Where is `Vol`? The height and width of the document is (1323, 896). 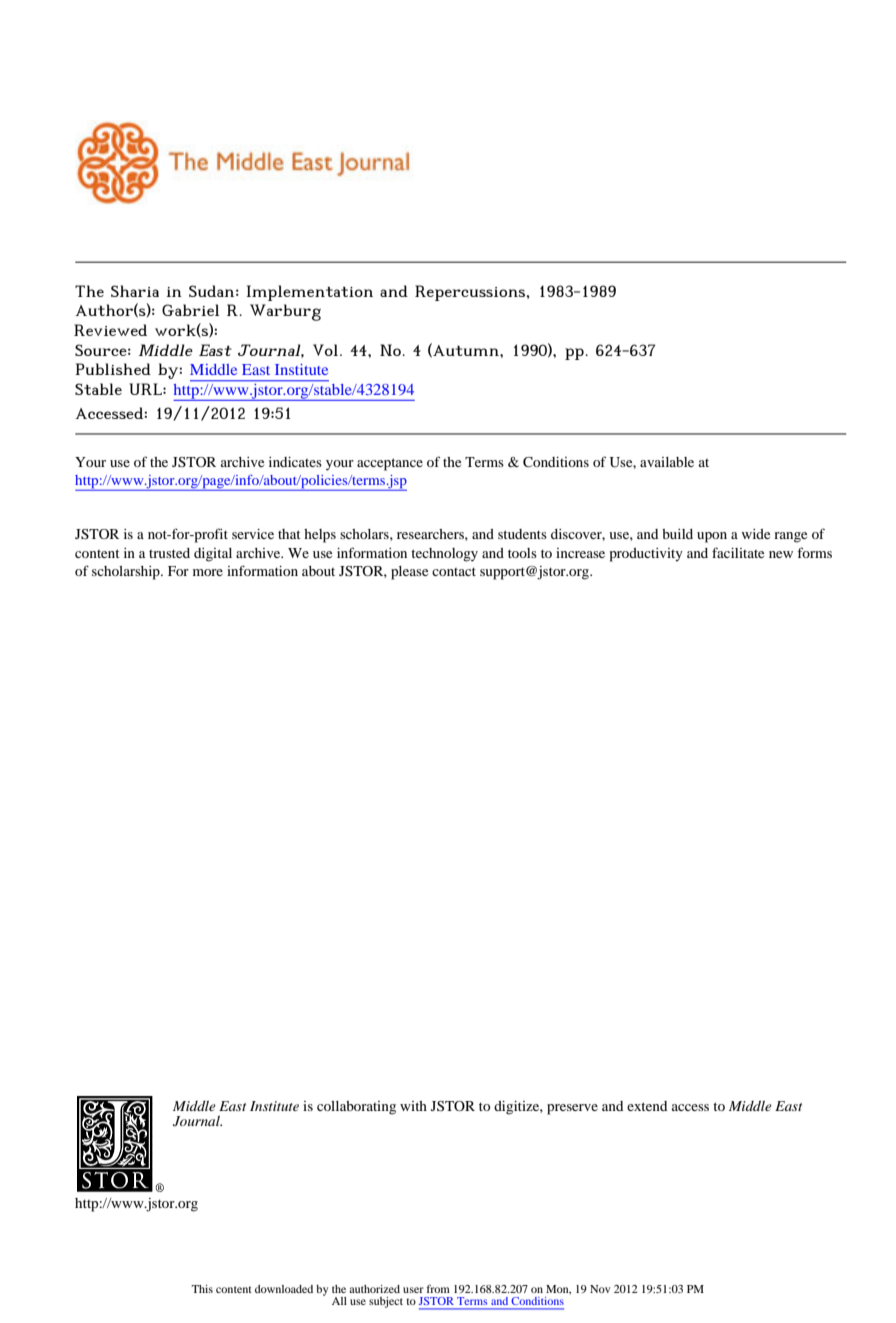 Vol is located at coordinates (327, 350).
